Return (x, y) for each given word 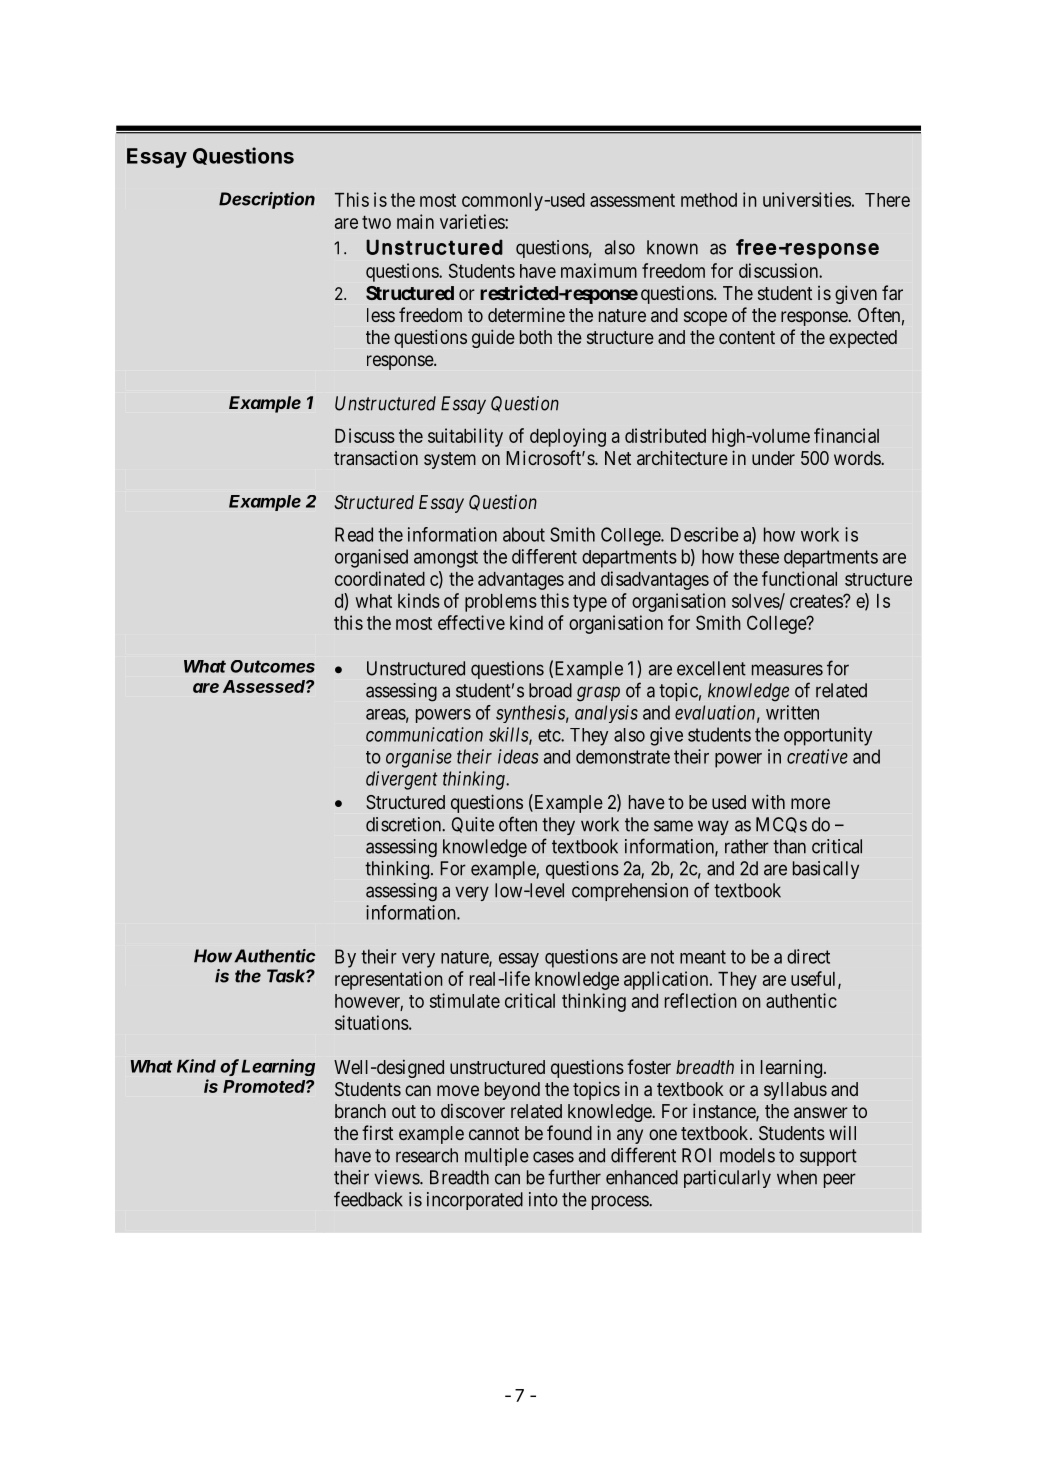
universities (807, 199)
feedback (368, 1199)
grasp (598, 694)
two (376, 222)
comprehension (630, 892)
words (858, 458)
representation (389, 980)
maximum (599, 270)
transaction (376, 457)
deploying (568, 437)
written (792, 712)
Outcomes (272, 666)
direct (808, 956)
